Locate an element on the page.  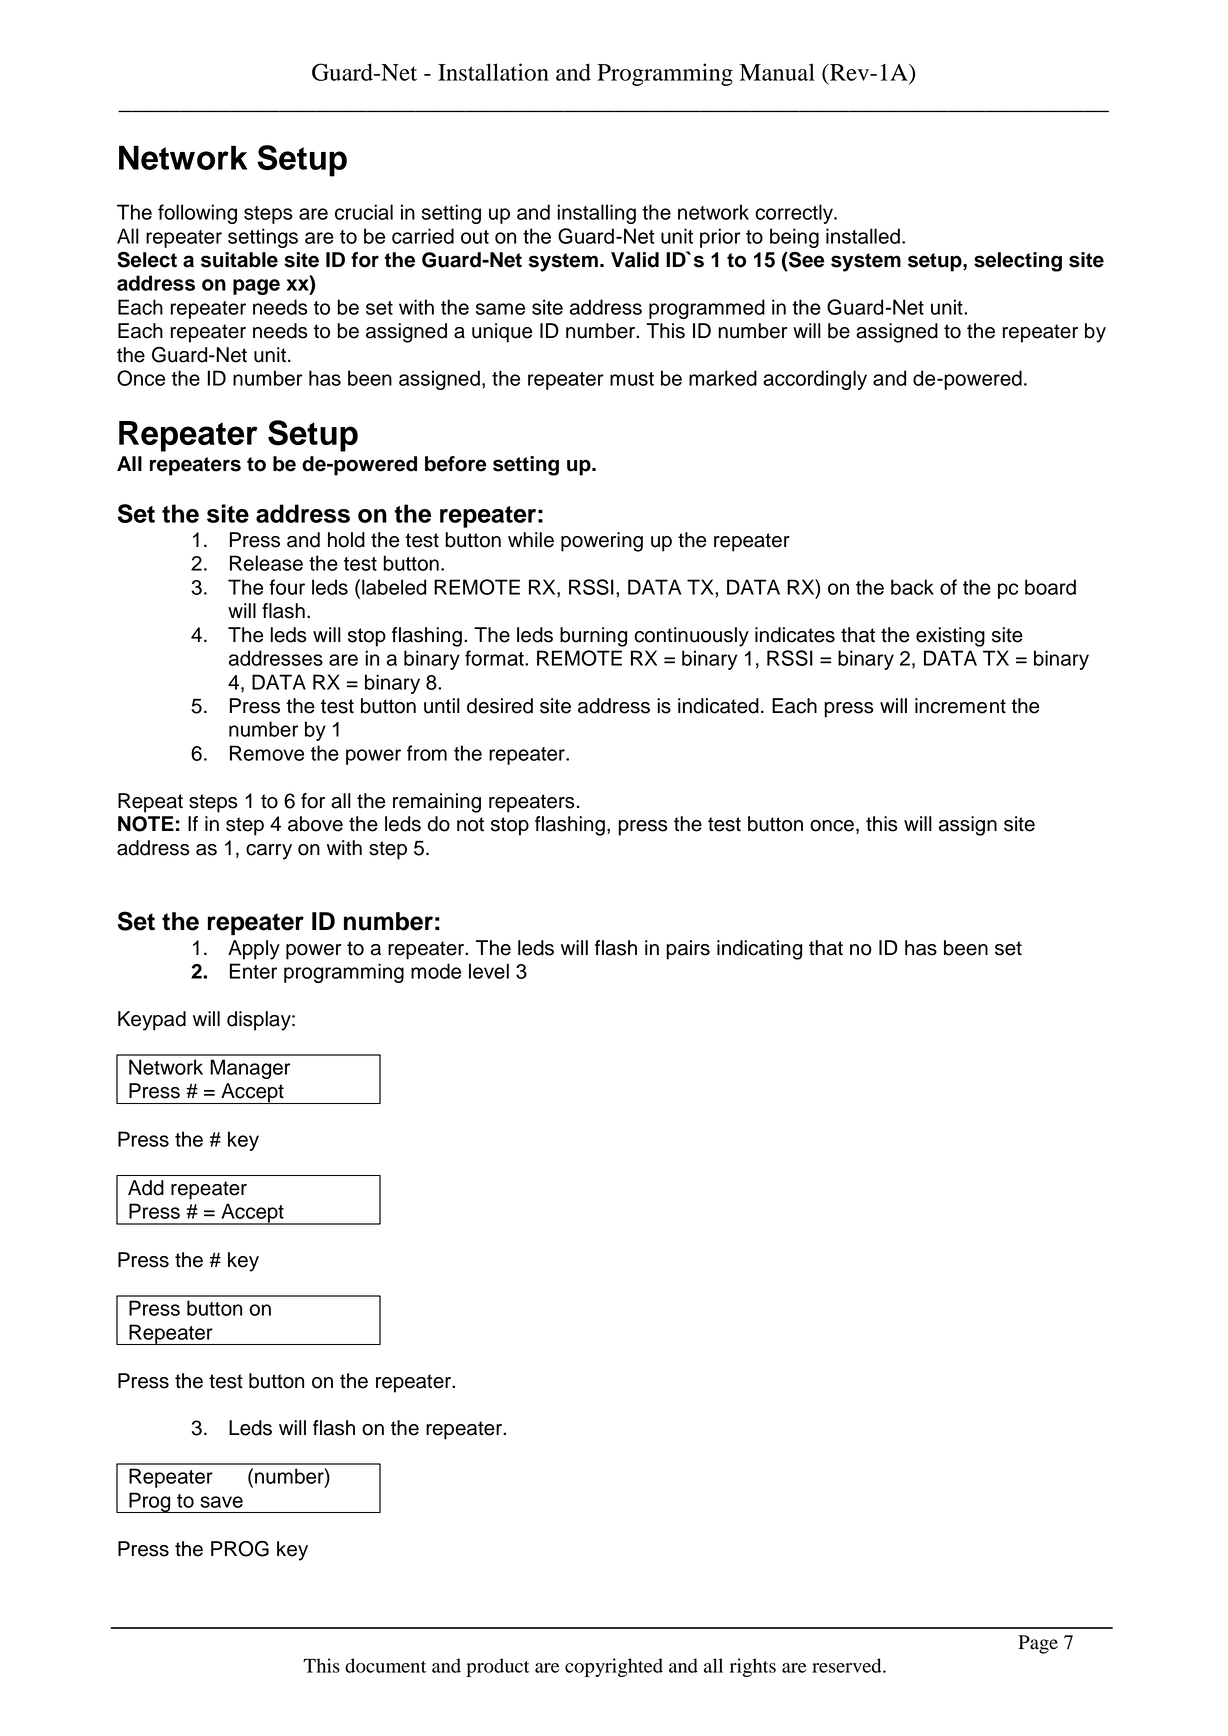
save is located at coordinates (221, 1502).
